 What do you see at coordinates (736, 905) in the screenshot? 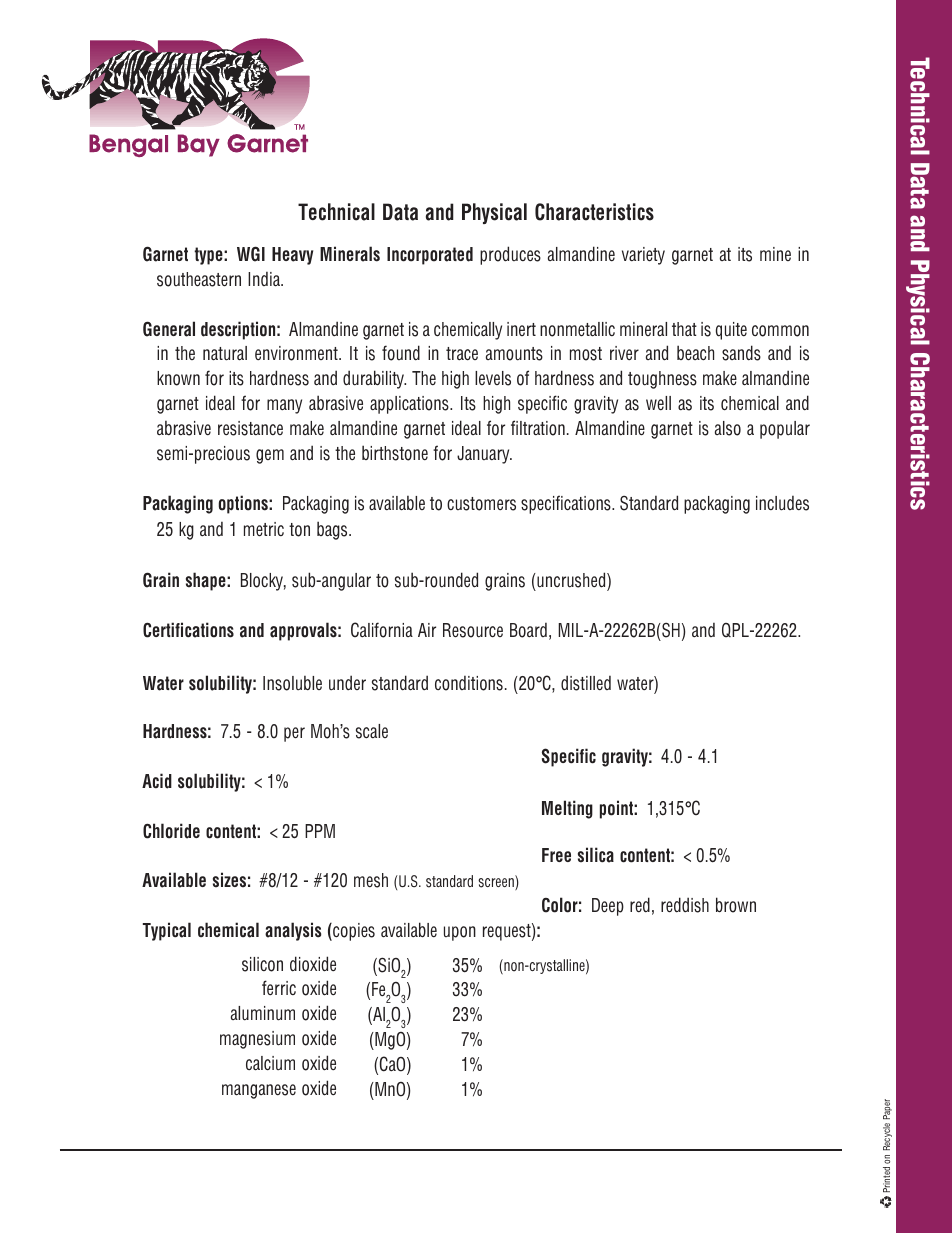
I see `brown` at bounding box center [736, 905].
